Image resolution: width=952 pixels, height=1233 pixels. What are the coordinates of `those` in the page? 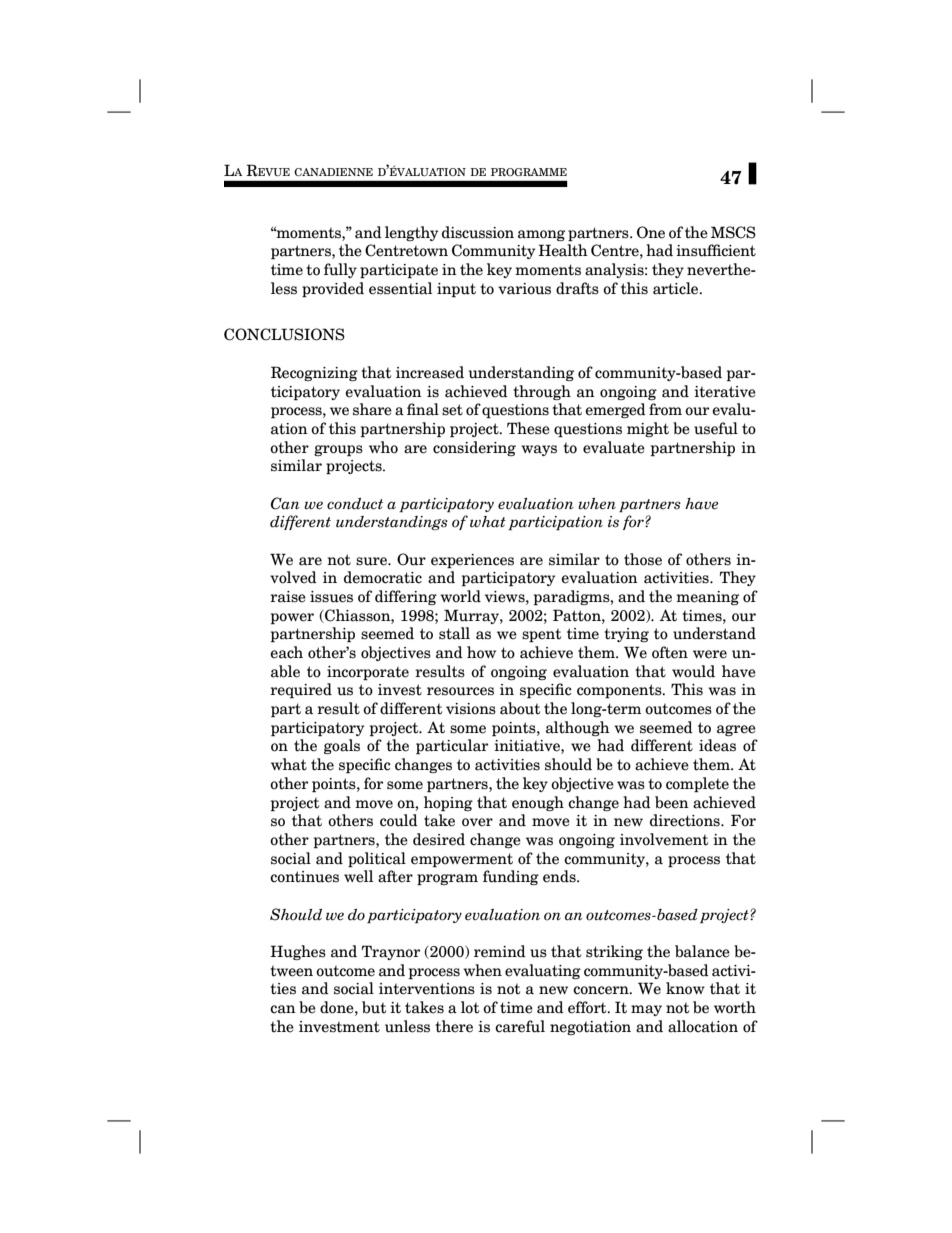 It's located at (643, 559).
